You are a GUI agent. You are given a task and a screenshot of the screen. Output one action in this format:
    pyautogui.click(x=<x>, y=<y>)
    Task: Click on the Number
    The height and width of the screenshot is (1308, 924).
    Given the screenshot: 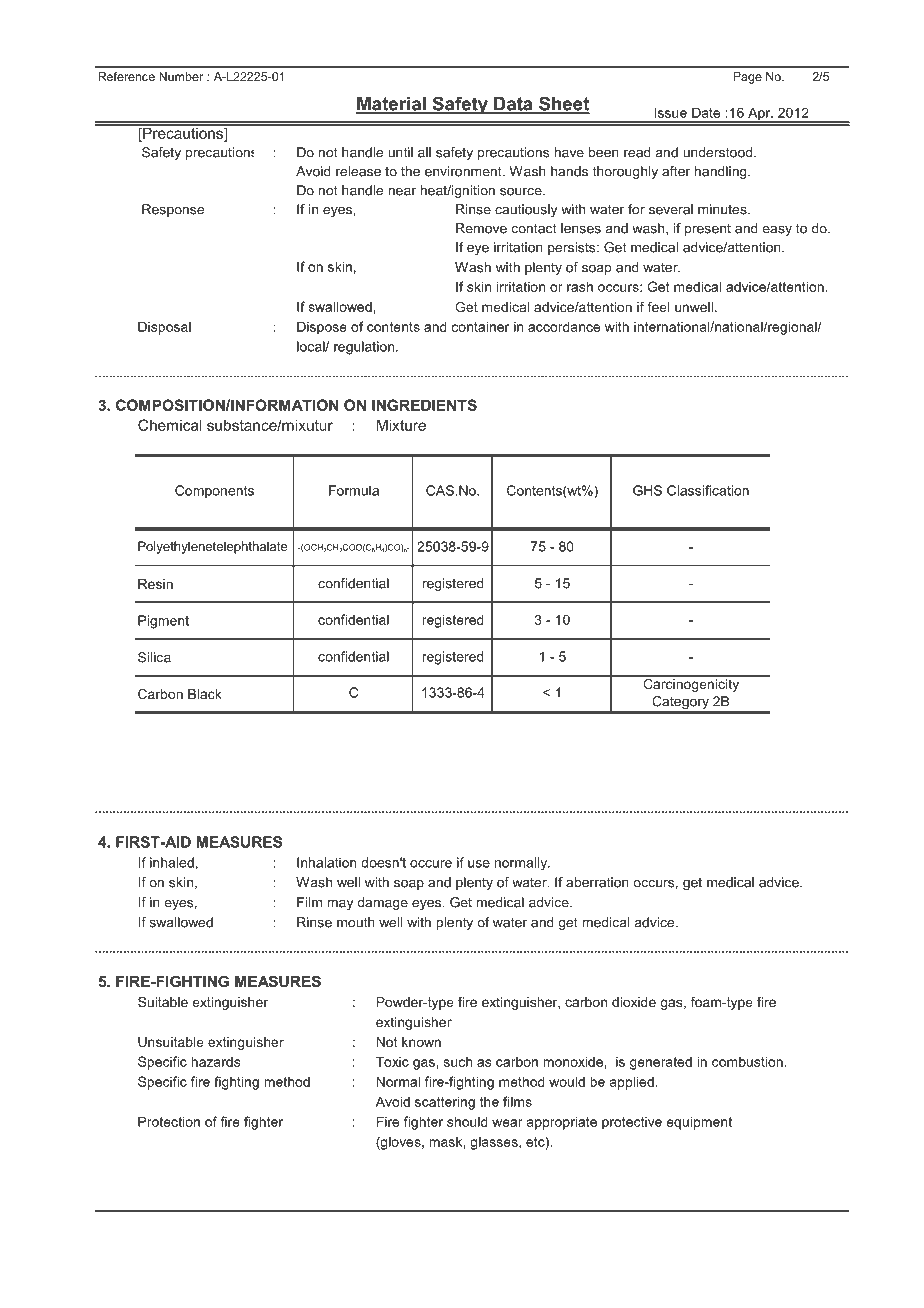 What is the action you would take?
    pyautogui.click(x=181, y=76)
